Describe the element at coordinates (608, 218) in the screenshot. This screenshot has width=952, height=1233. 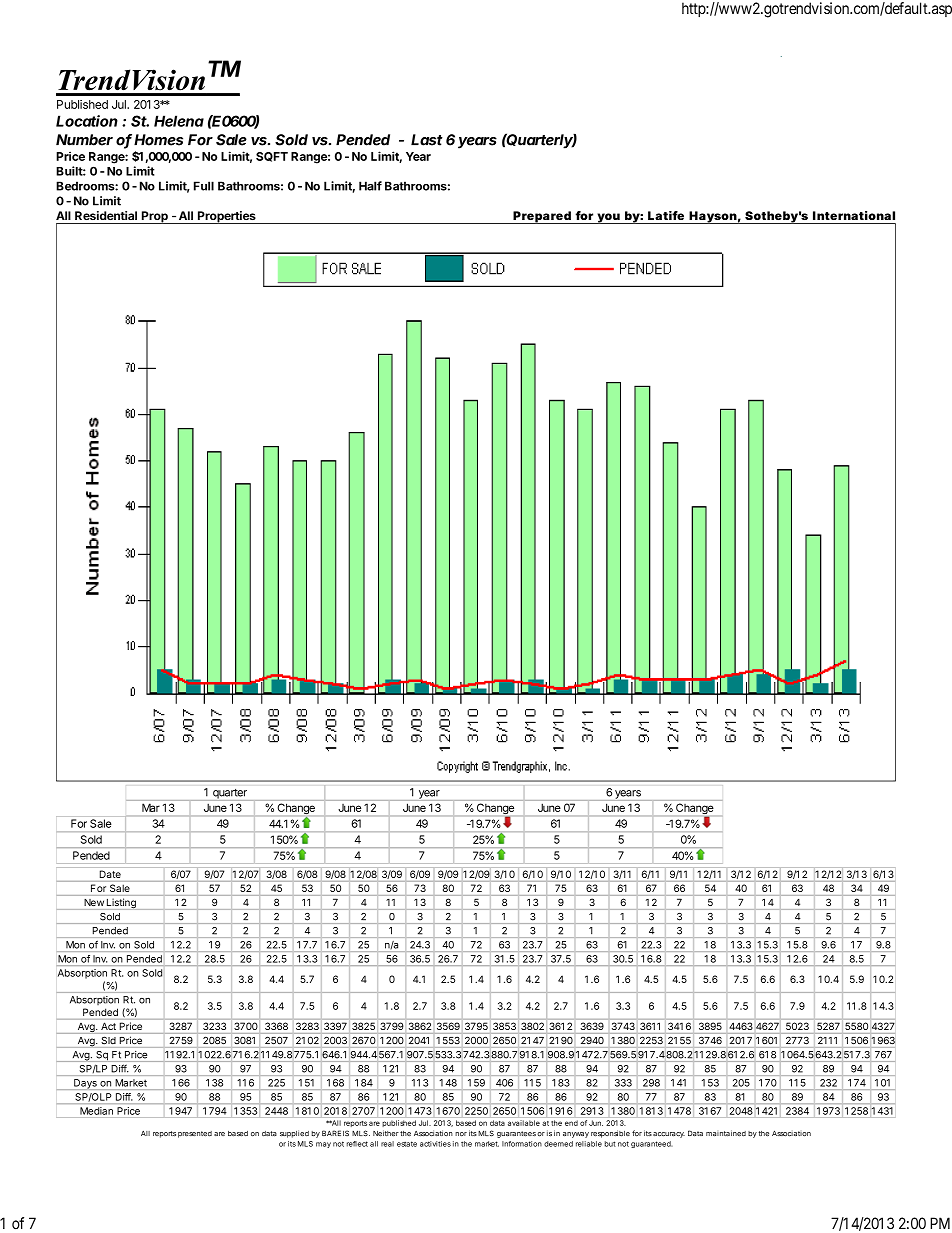
I see `you` at that location.
